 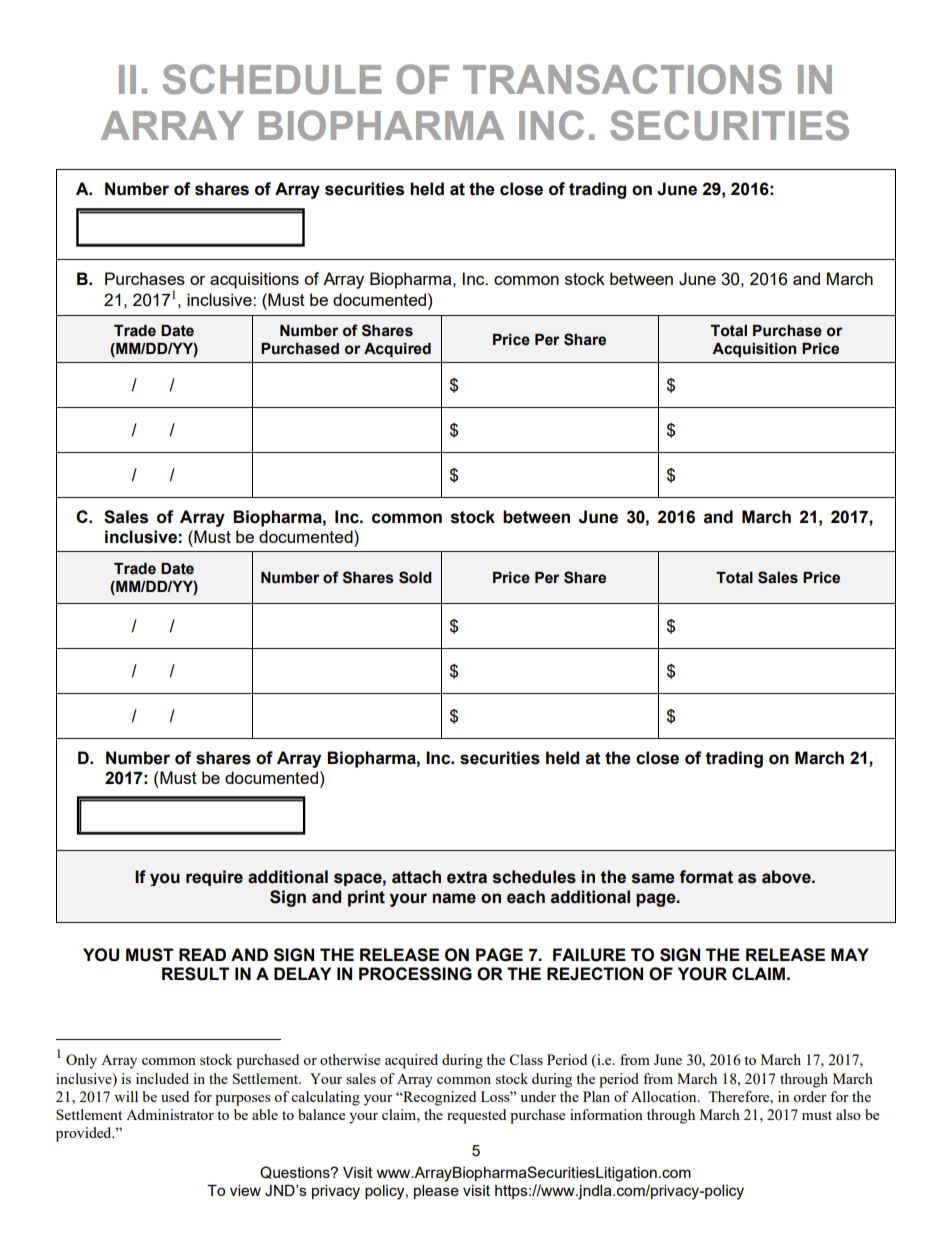 I want to click on each, so click(x=526, y=897).
